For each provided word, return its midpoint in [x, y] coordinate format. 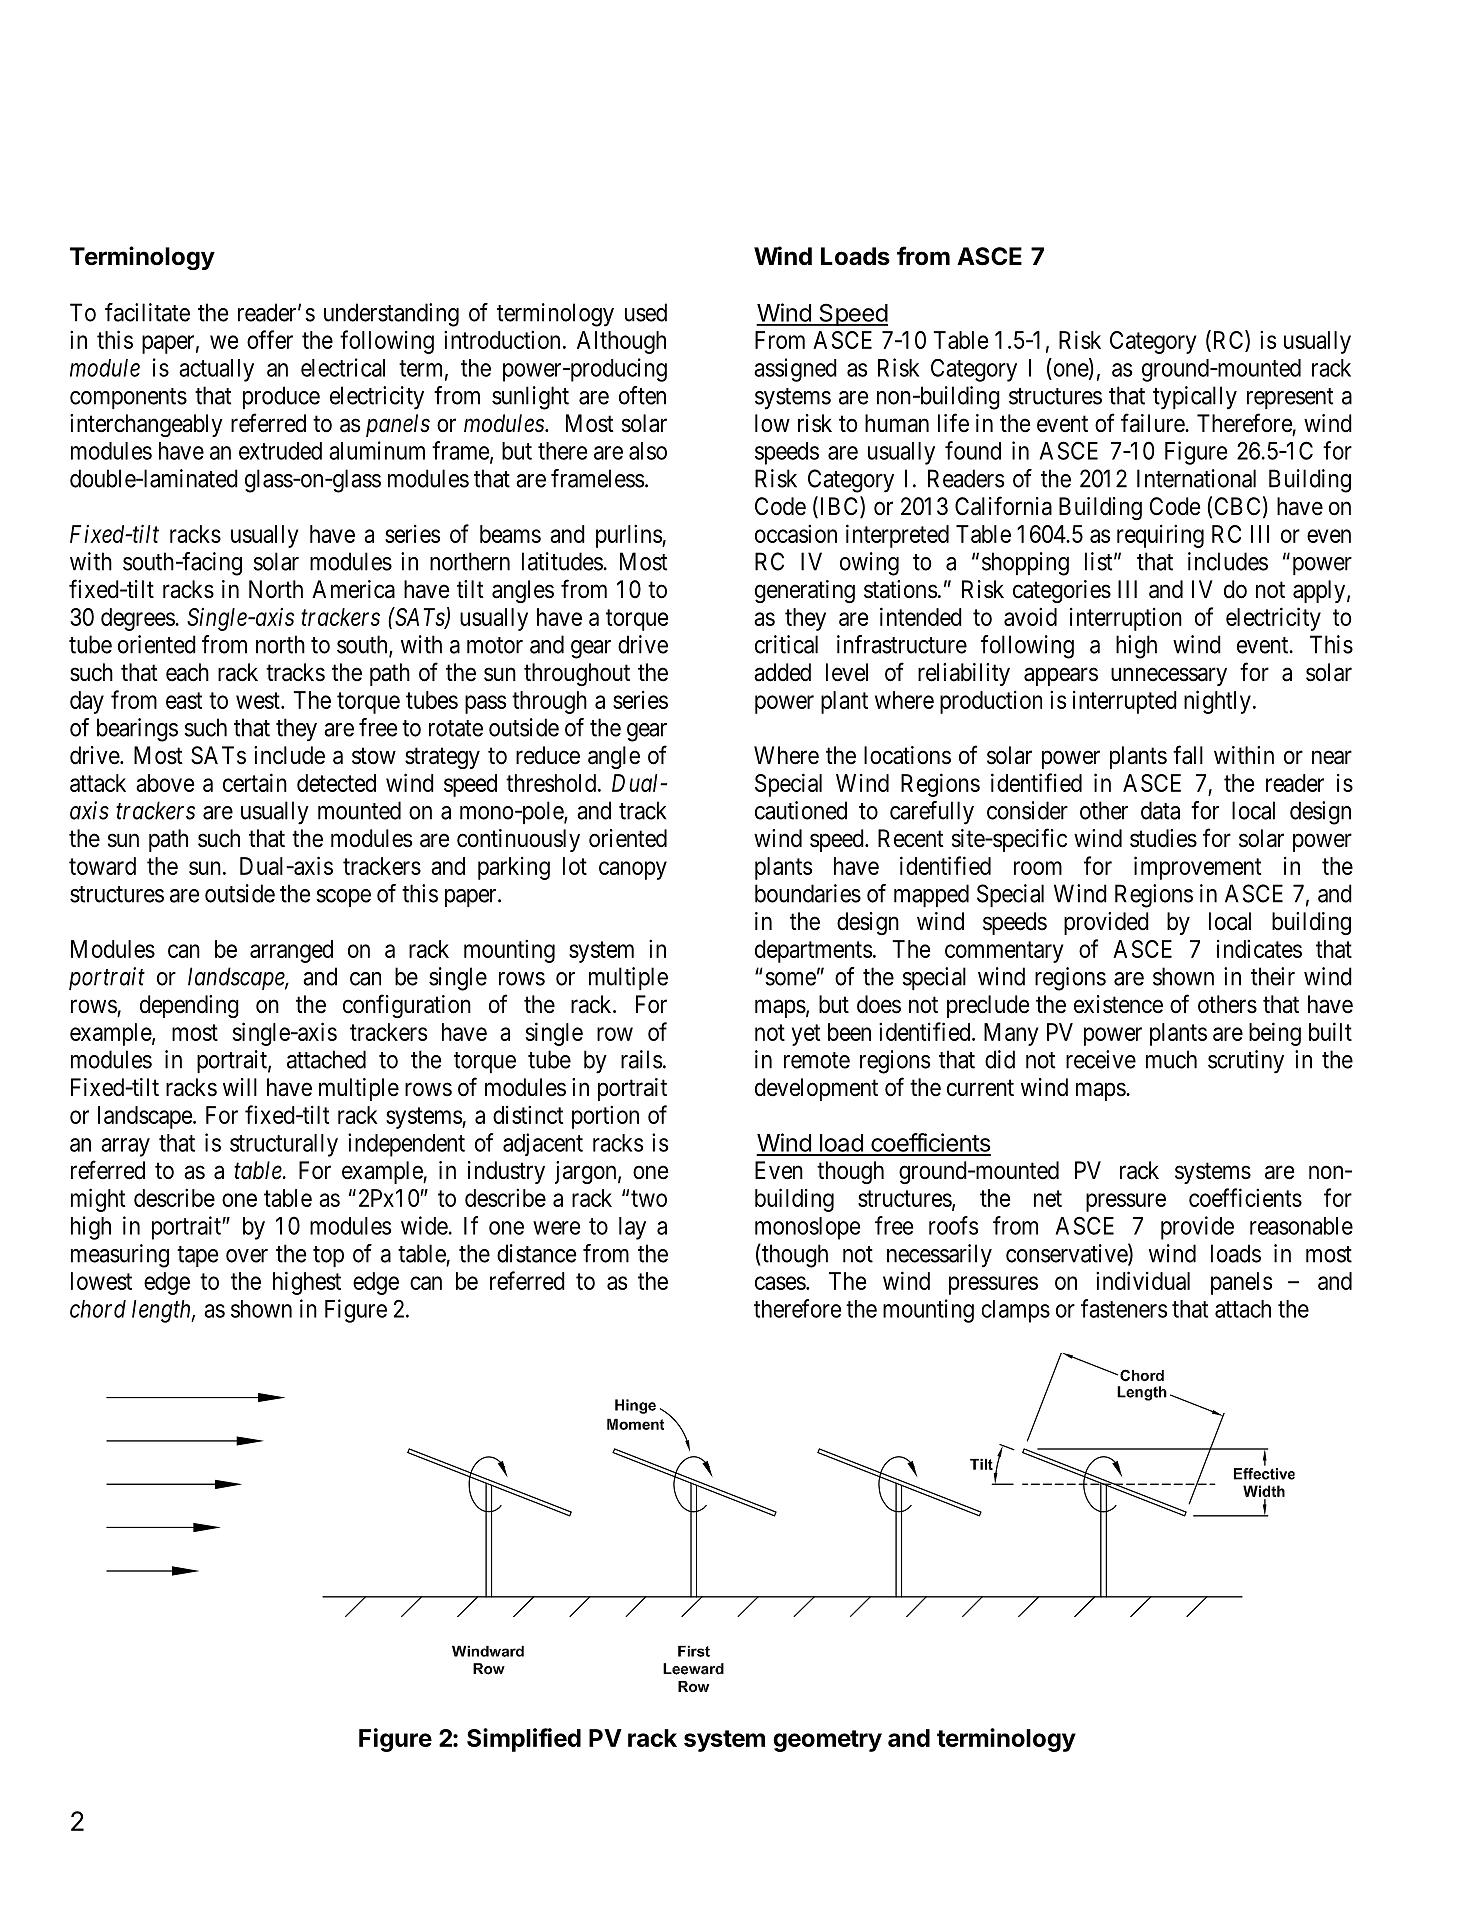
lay [632, 1228]
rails [641, 1059]
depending [189, 1006]
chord [98, 1309]
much [1171, 1059]
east [184, 700]
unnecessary [1169, 676]
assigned [795, 370]
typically [1195, 398]
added [782, 672]
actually [216, 370]
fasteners [1124, 1308]
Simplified [524, 1740]
